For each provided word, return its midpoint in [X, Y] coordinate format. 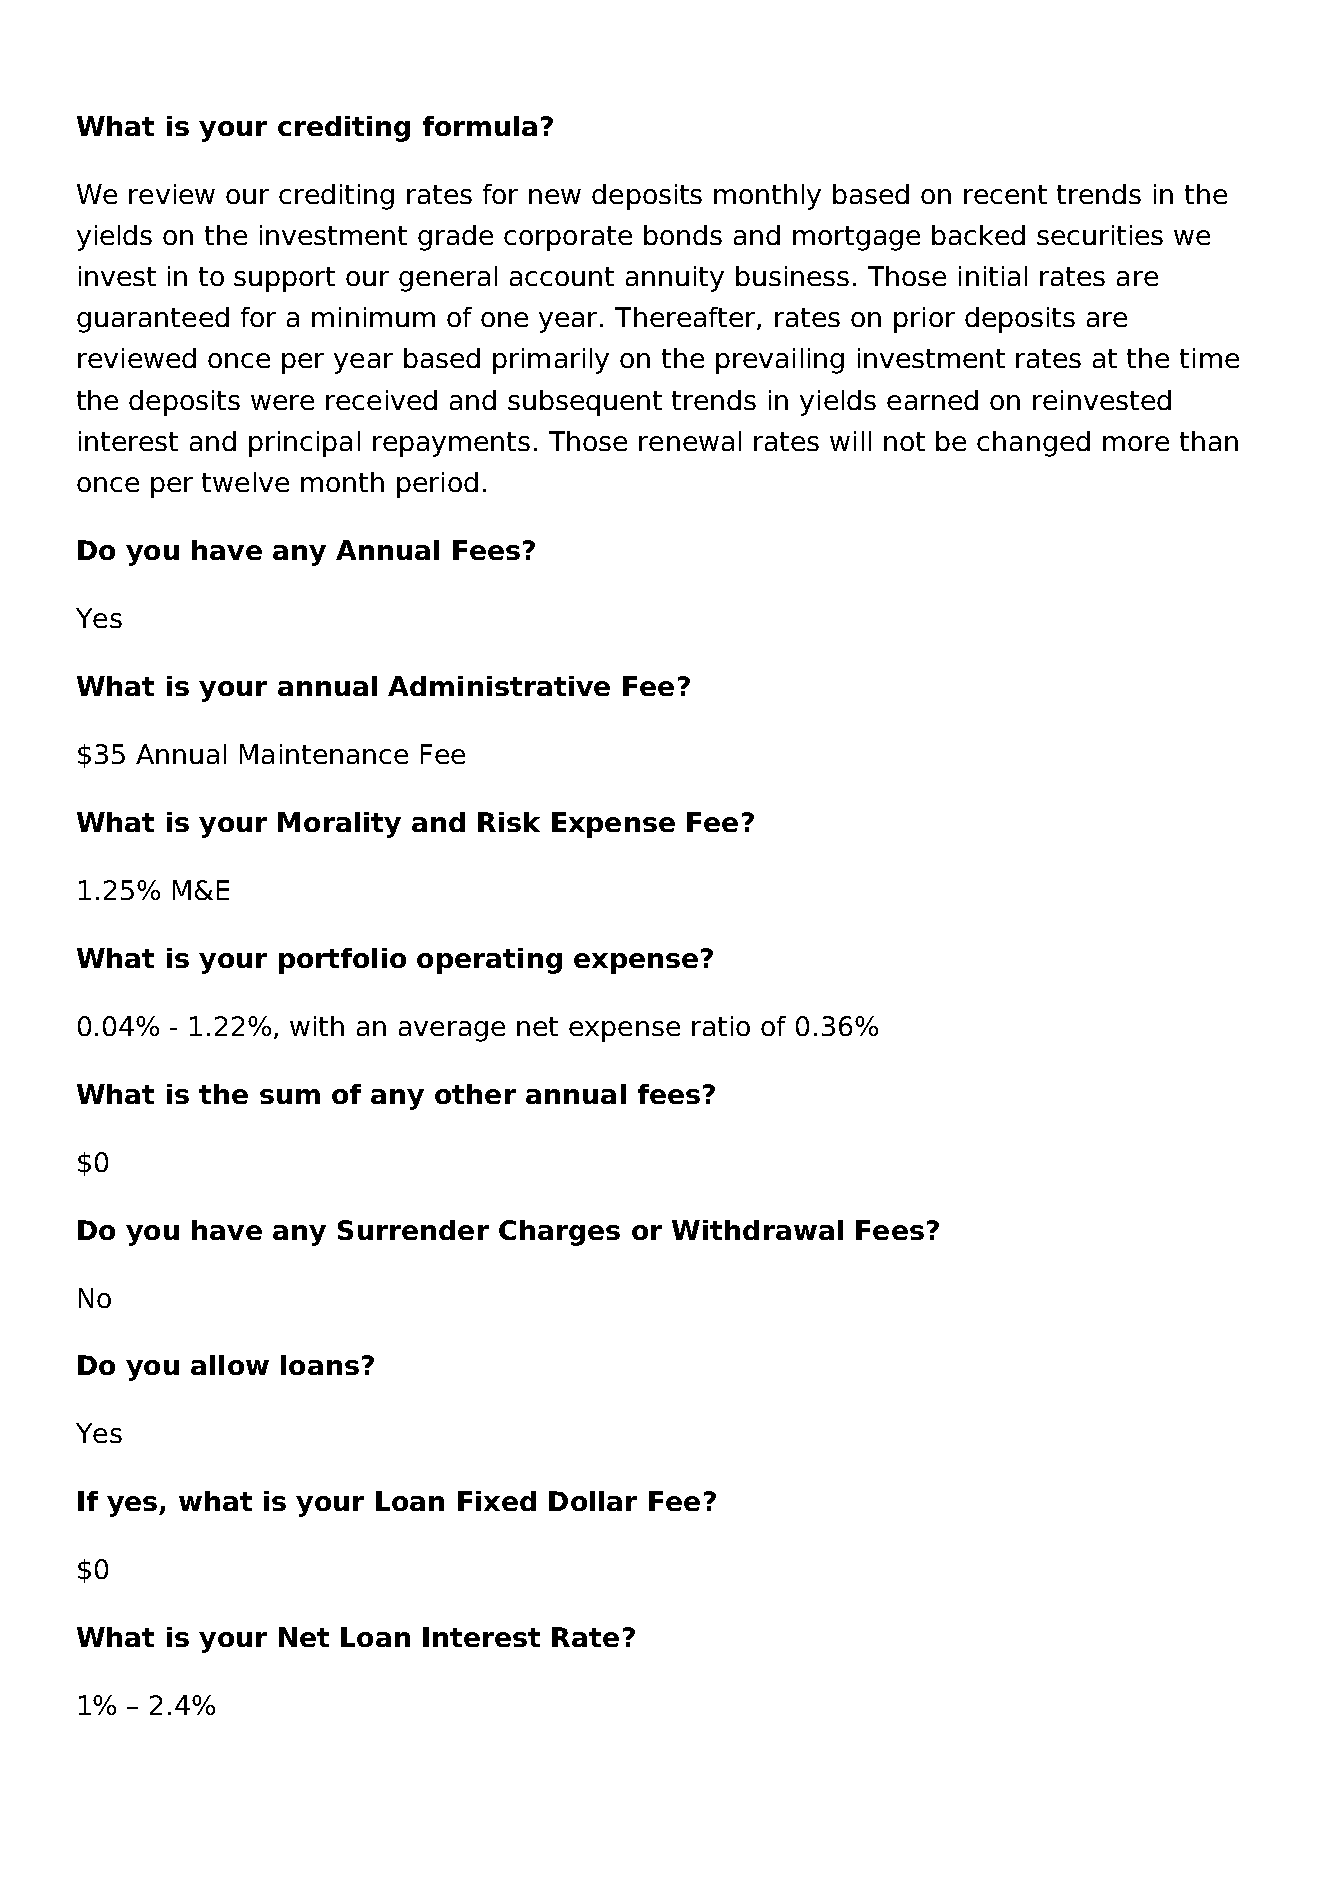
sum [290, 1096]
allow [230, 1365]
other [475, 1094]
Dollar [593, 1501]
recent [1005, 194]
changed [1033, 444]
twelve [245, 482]
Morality [339, 825]
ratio [721, 1026]
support [284, 279]
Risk [509, 822]
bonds [683, 235]
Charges [559, 1233]
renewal [690, 441]
